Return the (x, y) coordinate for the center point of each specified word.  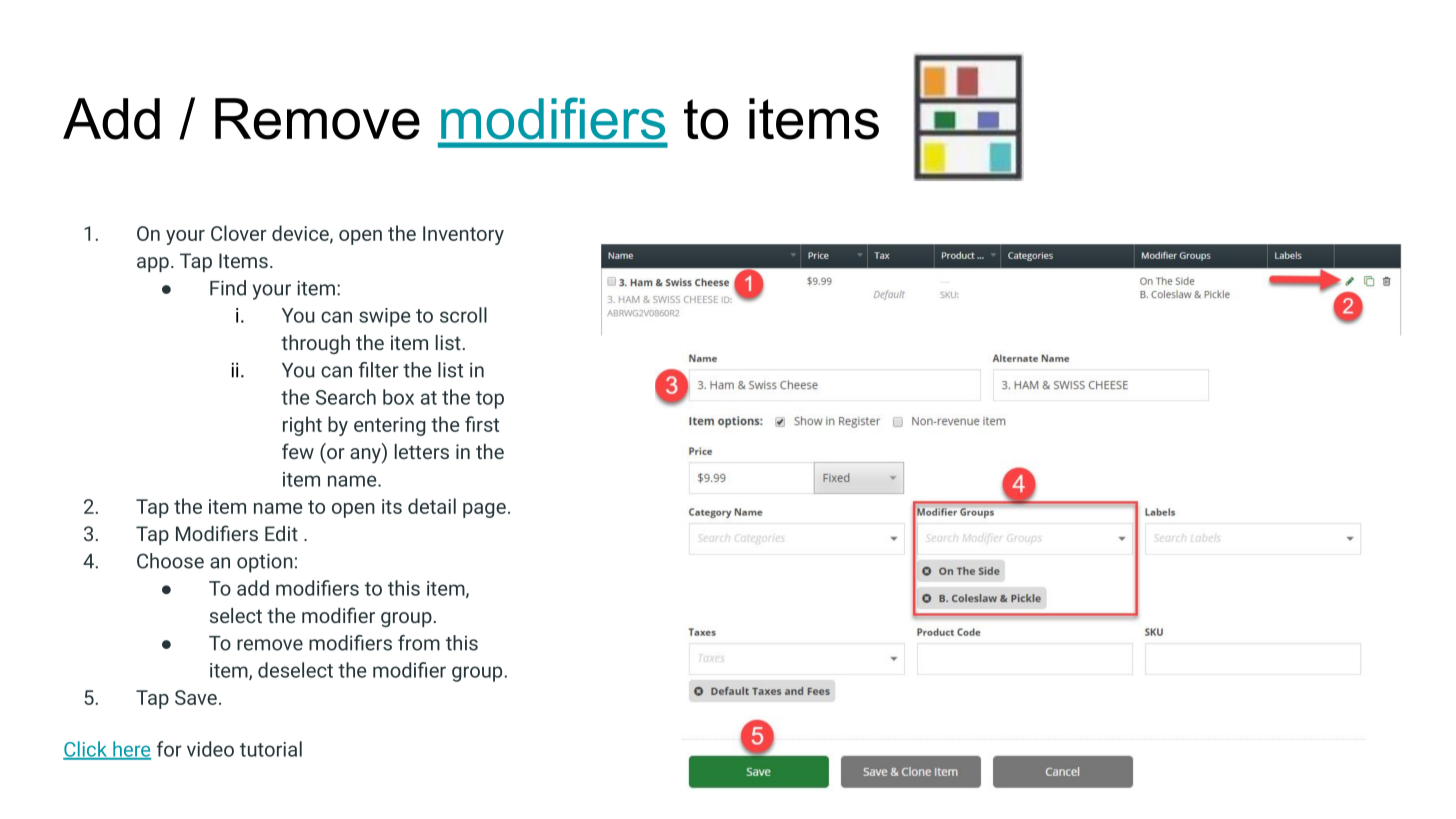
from (419, 643)
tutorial (271, 749)
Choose (170, 561)
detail (432, 506)
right (302, 426)
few (298, 451)
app (153, 264)
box (398, 397)
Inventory (463, 235)
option (265, 563)
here (131, 750)
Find (228, 288)
